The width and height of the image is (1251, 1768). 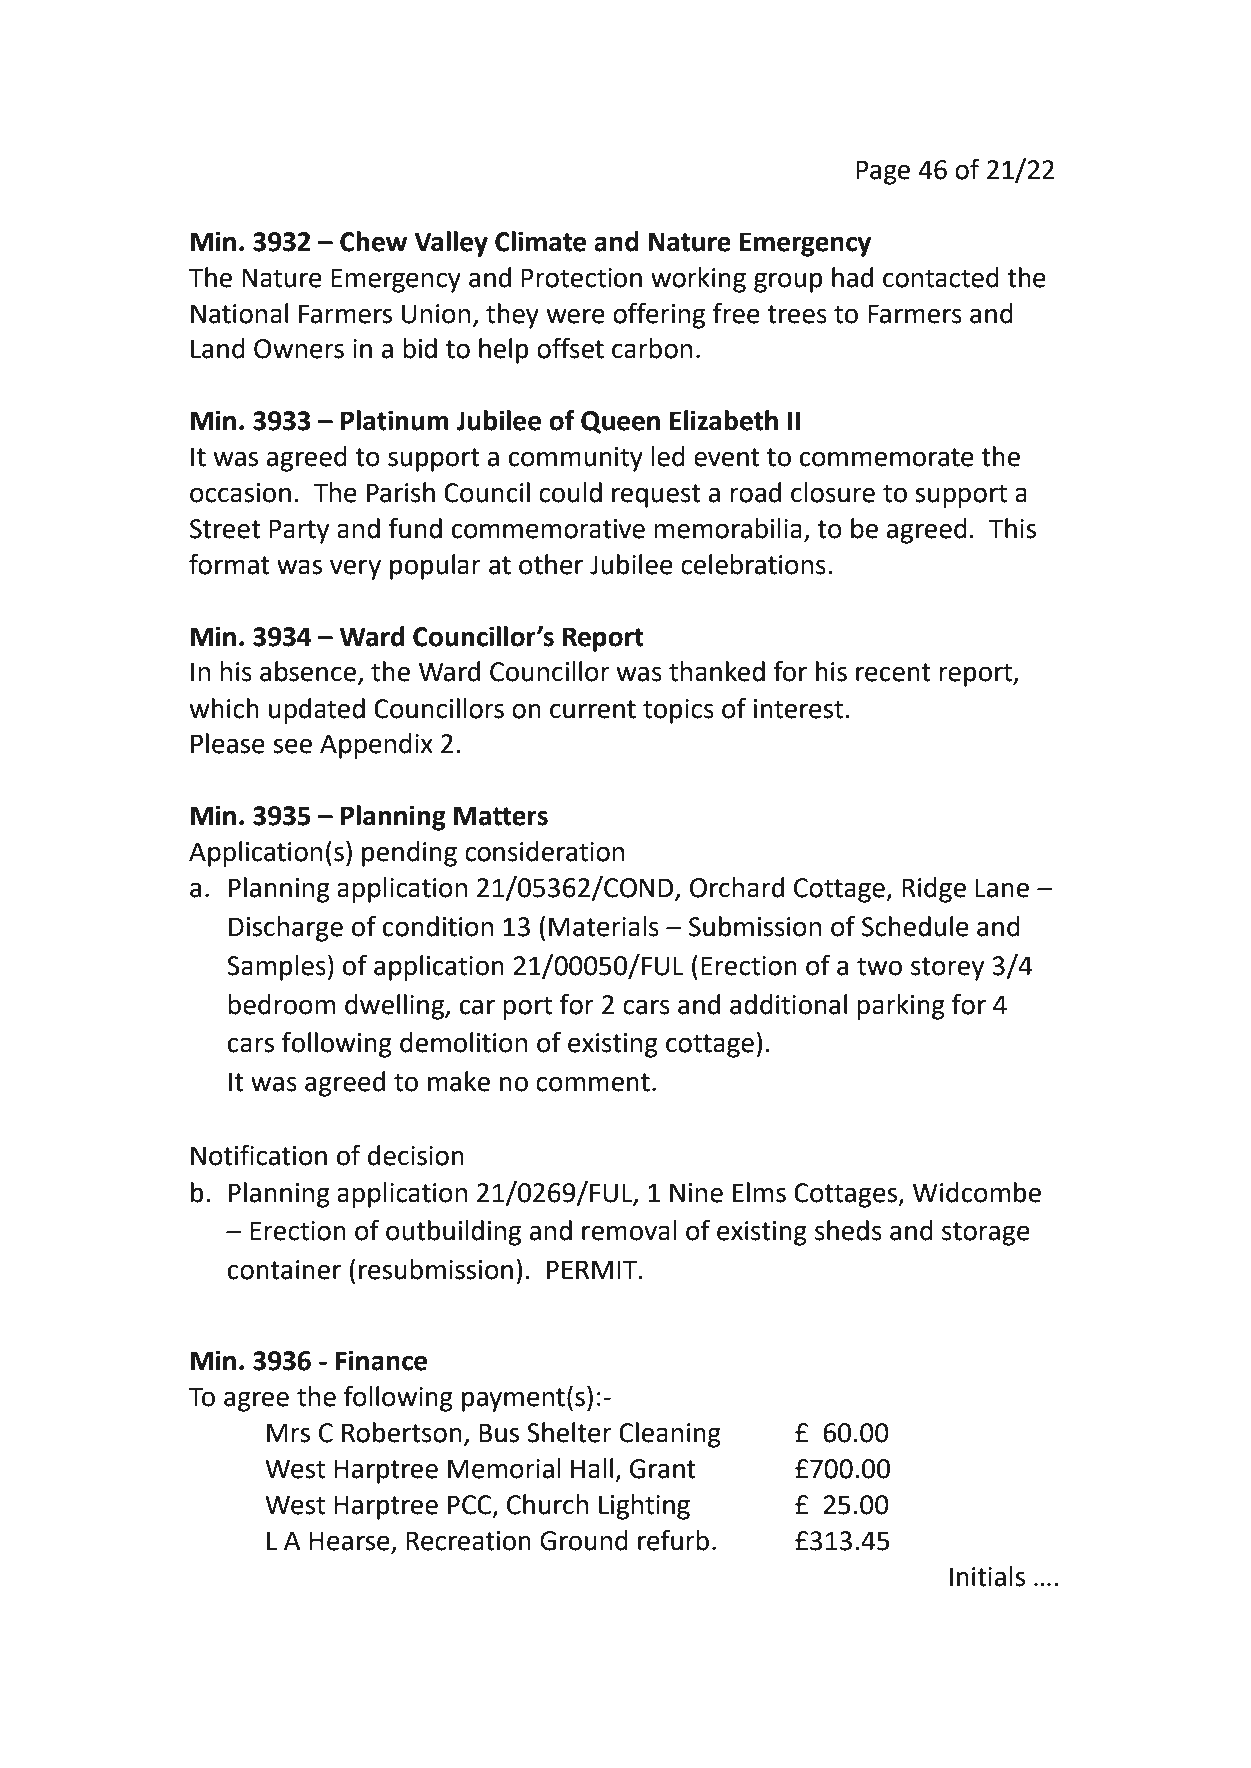 What do you see at coordinates (901, 1007) in the image?
I see `parking` at bounding box center [901, 1007].
